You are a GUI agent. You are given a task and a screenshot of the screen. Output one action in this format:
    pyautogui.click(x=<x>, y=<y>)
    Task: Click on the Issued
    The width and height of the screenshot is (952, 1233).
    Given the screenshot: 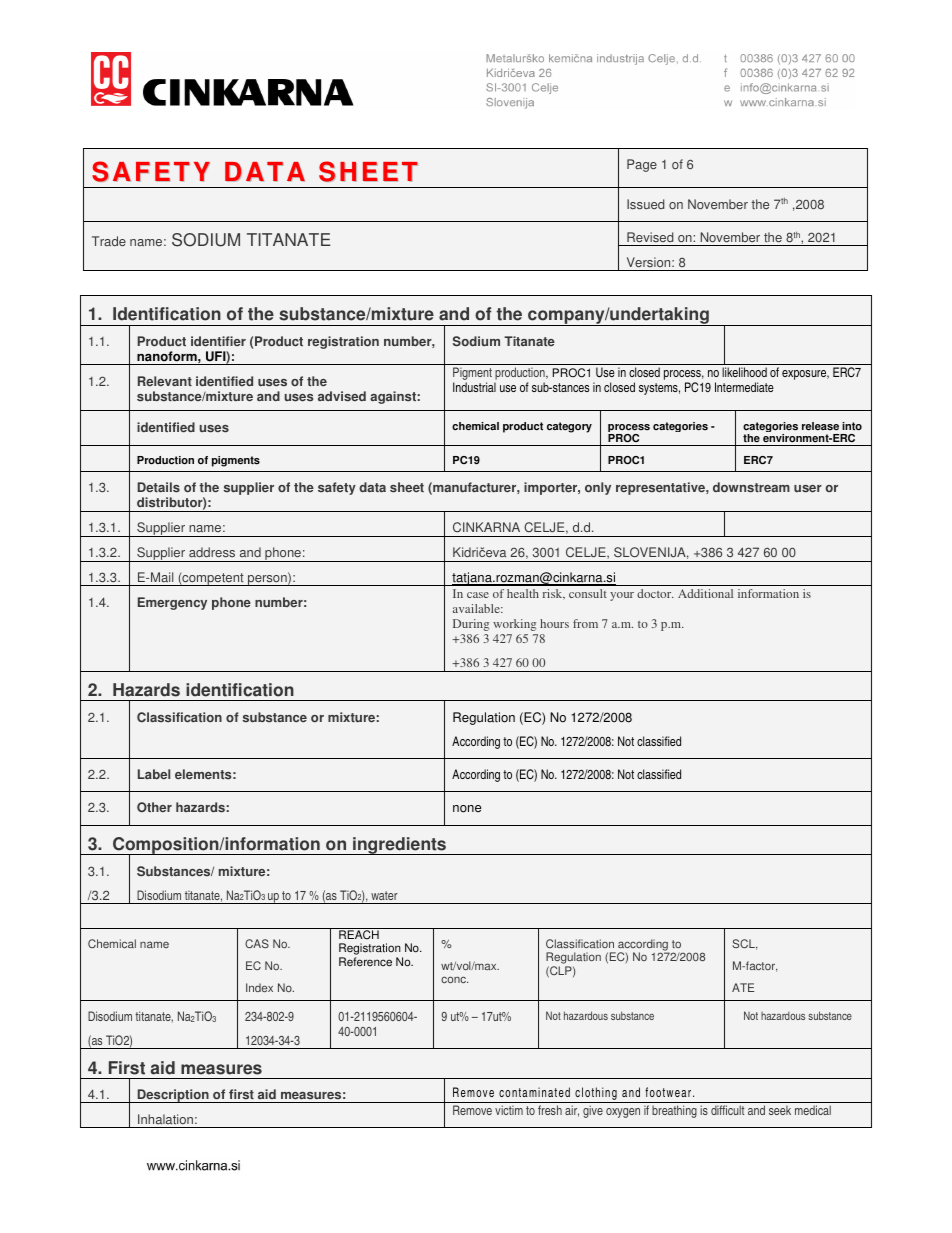 What is the action you would take?
    pyautogui.click(x=645, y=204)
